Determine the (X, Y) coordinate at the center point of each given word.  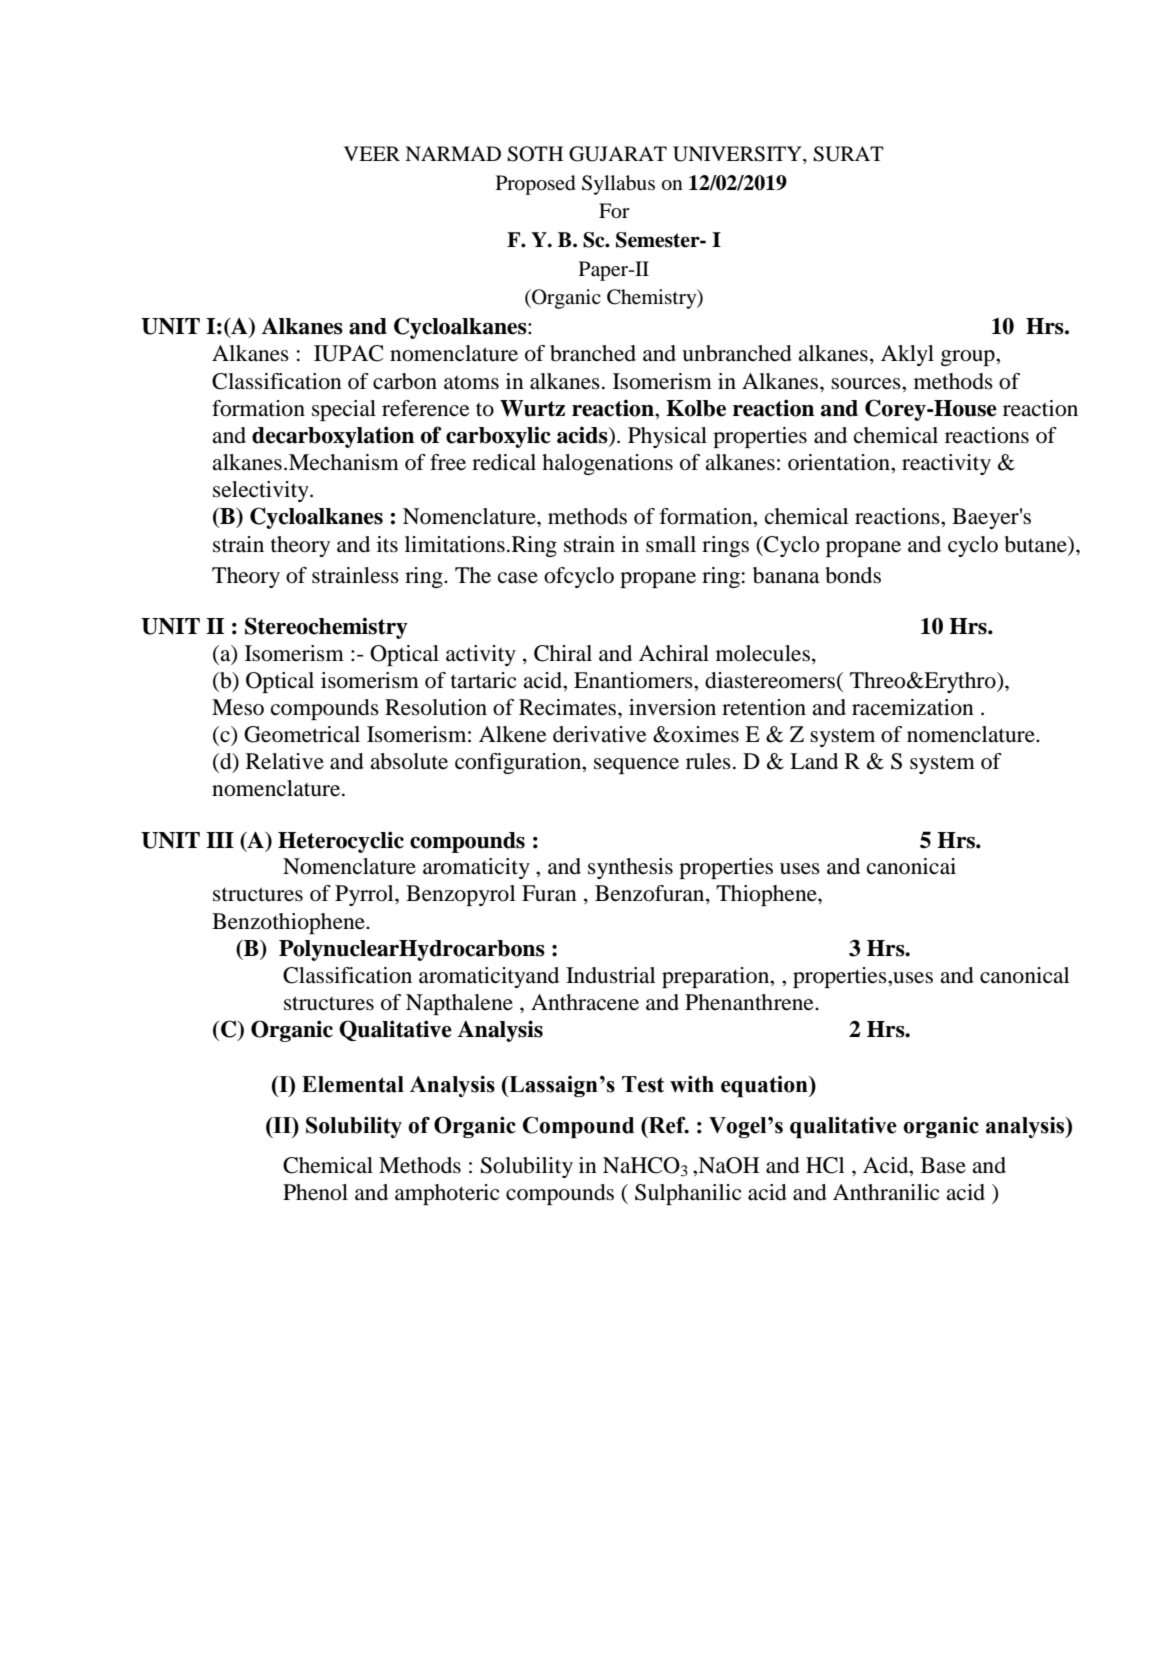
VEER (372, 153)
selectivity (262, 491)
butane (1036, 544)
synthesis (630, 868)
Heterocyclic (341, 842)
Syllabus (618, 185)
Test (643, 1084)
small (671, 544)
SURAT (848, 154)
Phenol (315, 1192)
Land (814, 761)
